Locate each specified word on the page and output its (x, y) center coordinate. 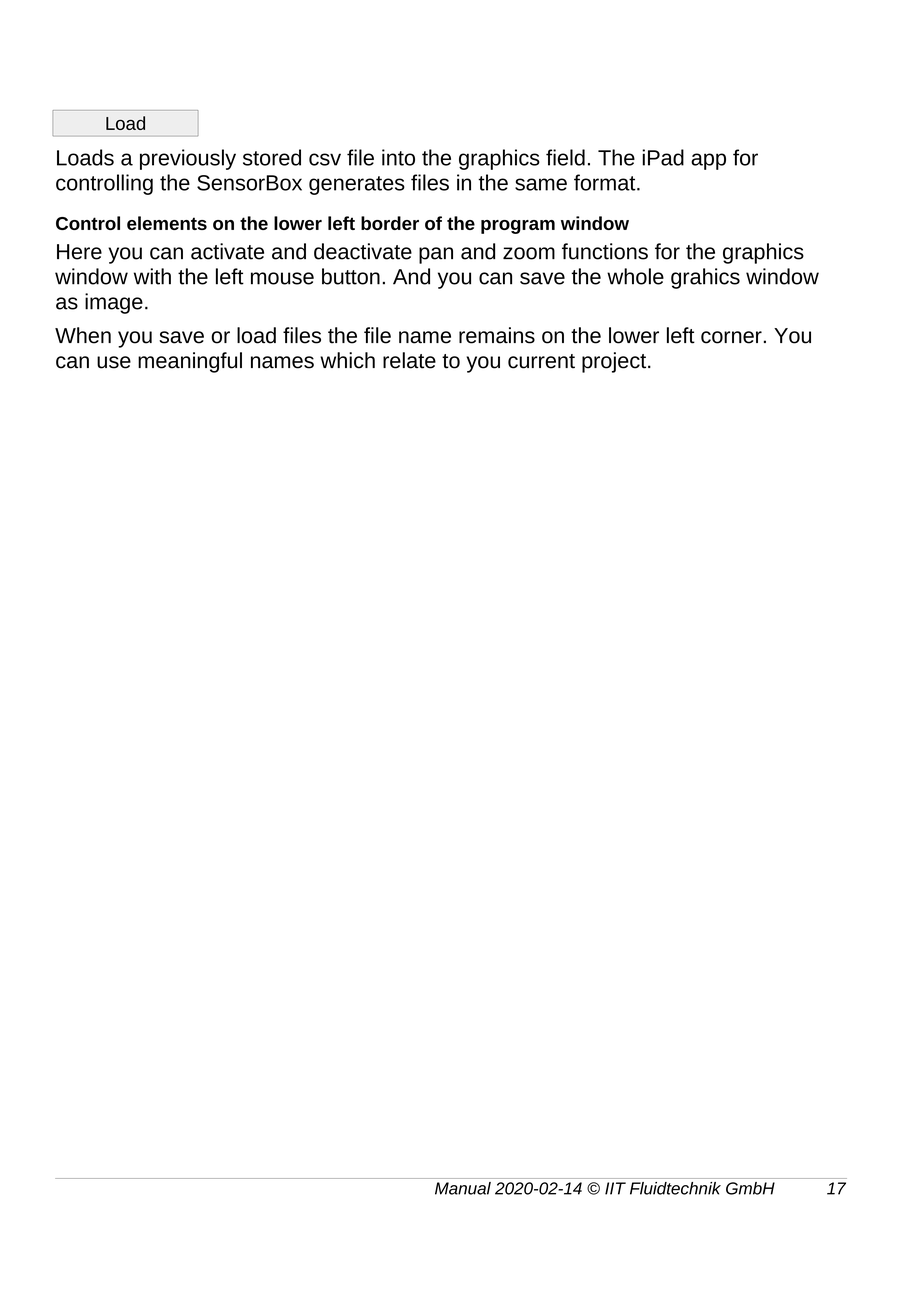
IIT (615, 1188)
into (398, 157)
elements (167, 223)
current (541, 361)
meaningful (190, 362)
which (347, 360)
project (615, 362)
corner (731, 337)
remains (497, 335)
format (606, 182)
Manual (463, 1188)
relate (409, 360)
